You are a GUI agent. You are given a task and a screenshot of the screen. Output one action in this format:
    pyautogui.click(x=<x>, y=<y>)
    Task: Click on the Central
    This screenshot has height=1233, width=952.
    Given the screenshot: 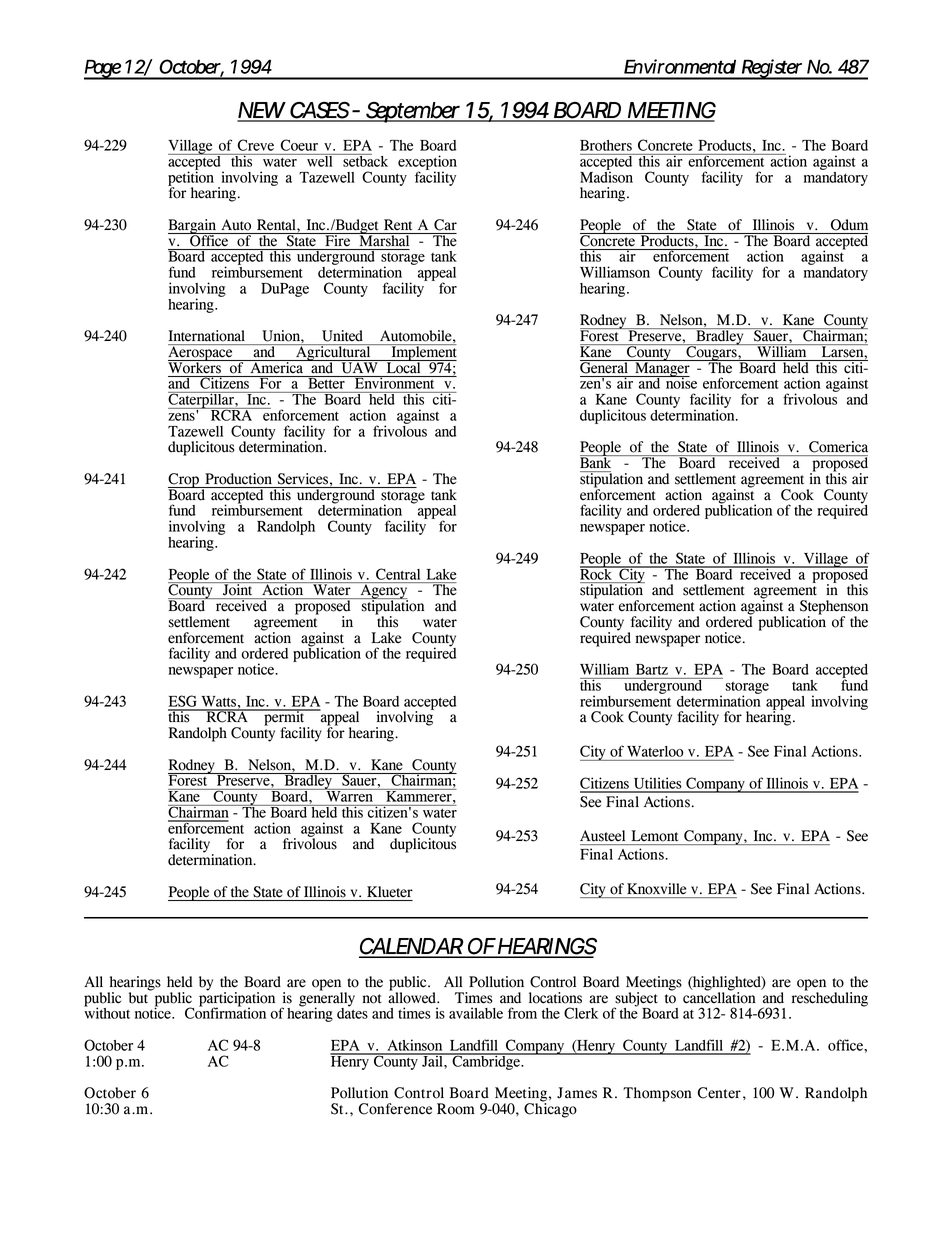 What is the action you would take?
    pyautogui.click(x=398, y=574)
